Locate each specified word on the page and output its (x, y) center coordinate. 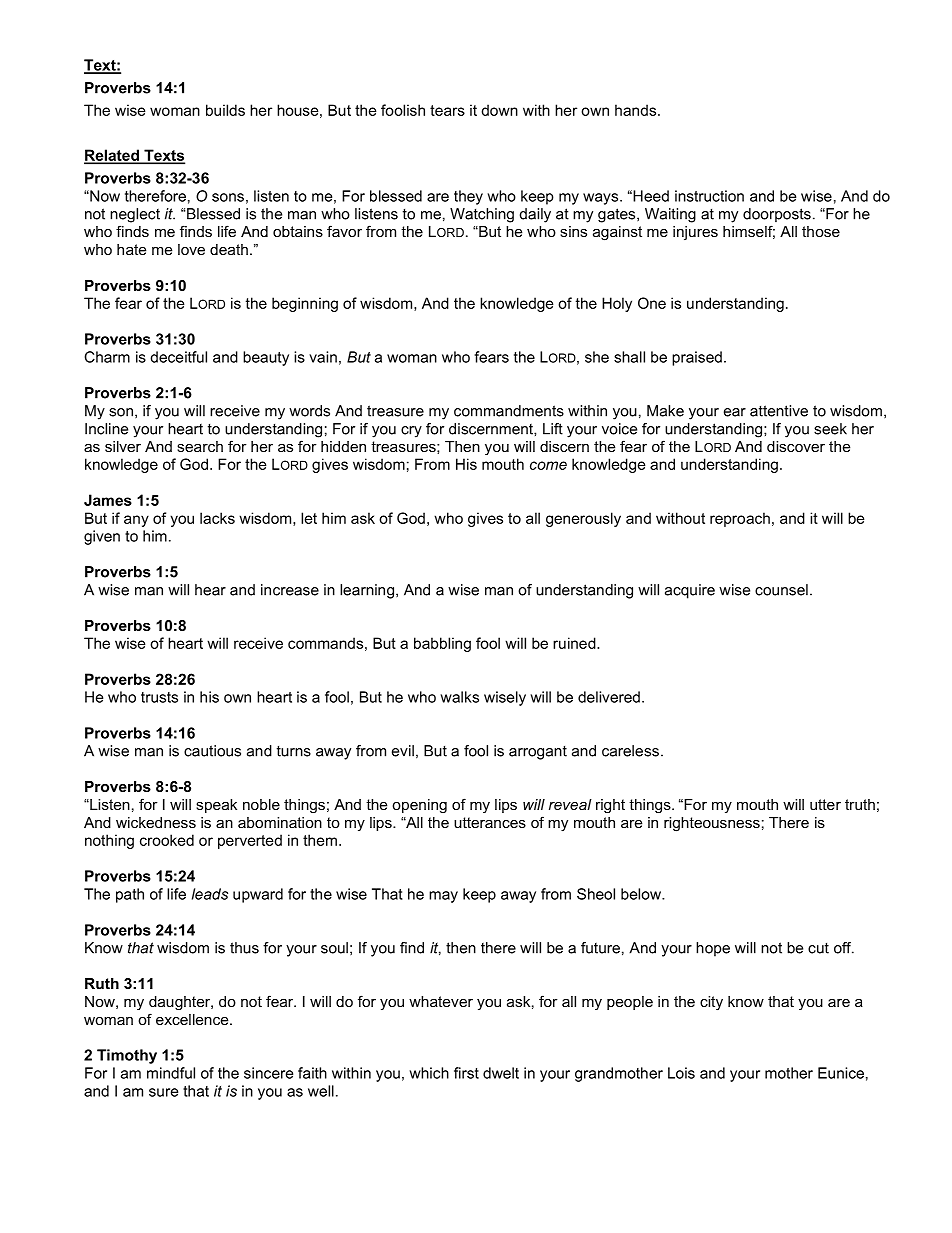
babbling (442, 644)
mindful (171, 1073)
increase (290, 590)
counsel (781, 590)
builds (225, 110)
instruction (709, 196)
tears (447, 110)
